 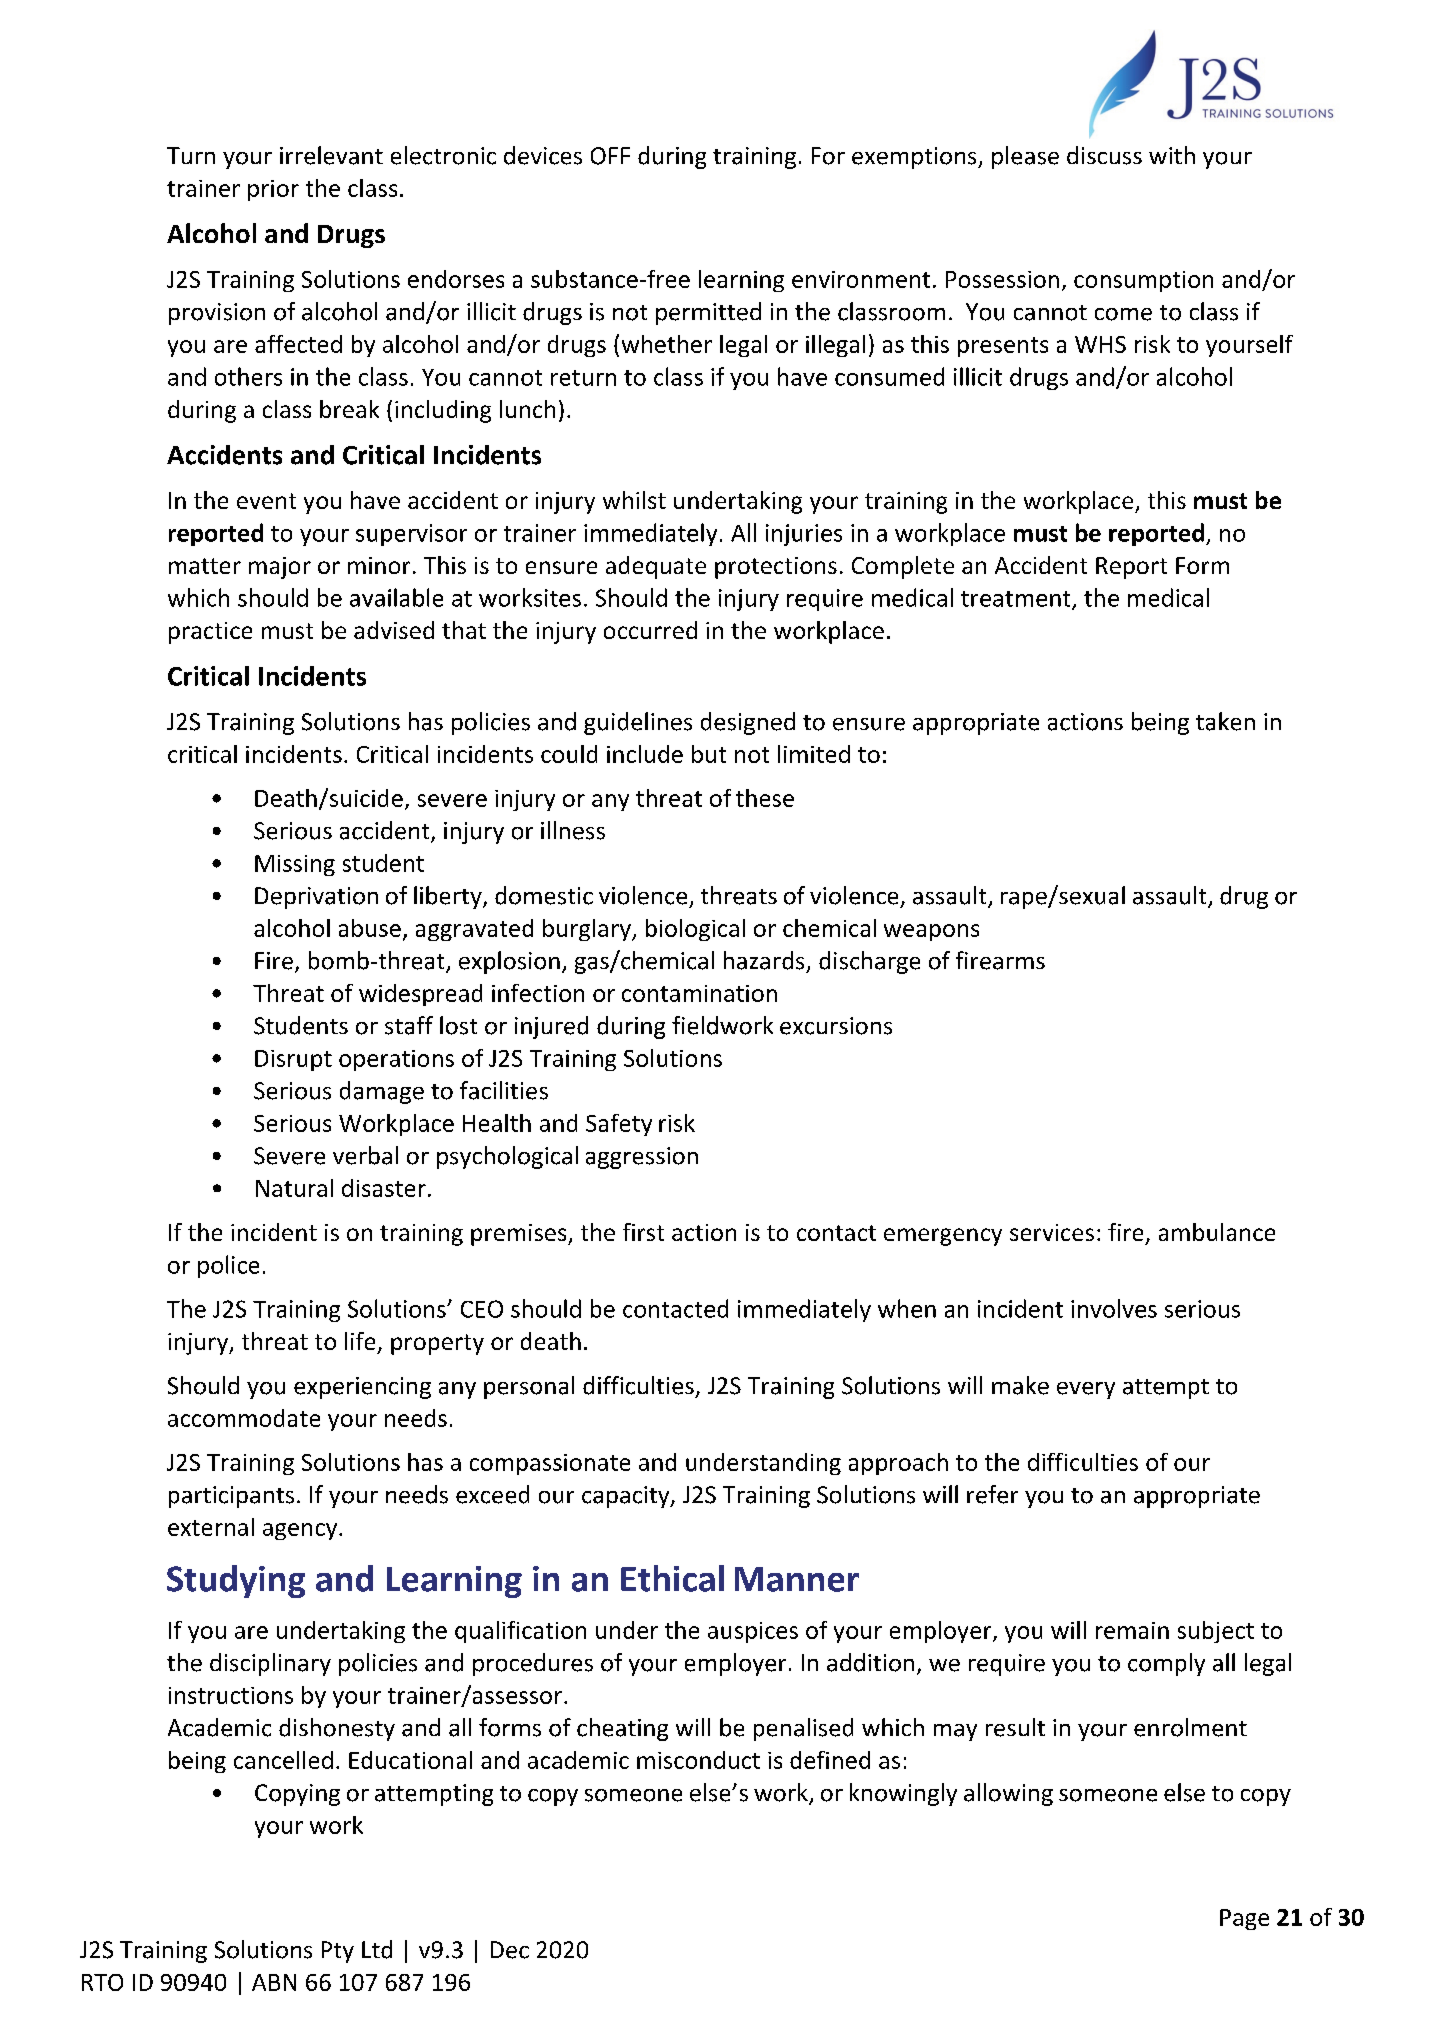 I want to click on refer, so click(x=992, y=1494).
